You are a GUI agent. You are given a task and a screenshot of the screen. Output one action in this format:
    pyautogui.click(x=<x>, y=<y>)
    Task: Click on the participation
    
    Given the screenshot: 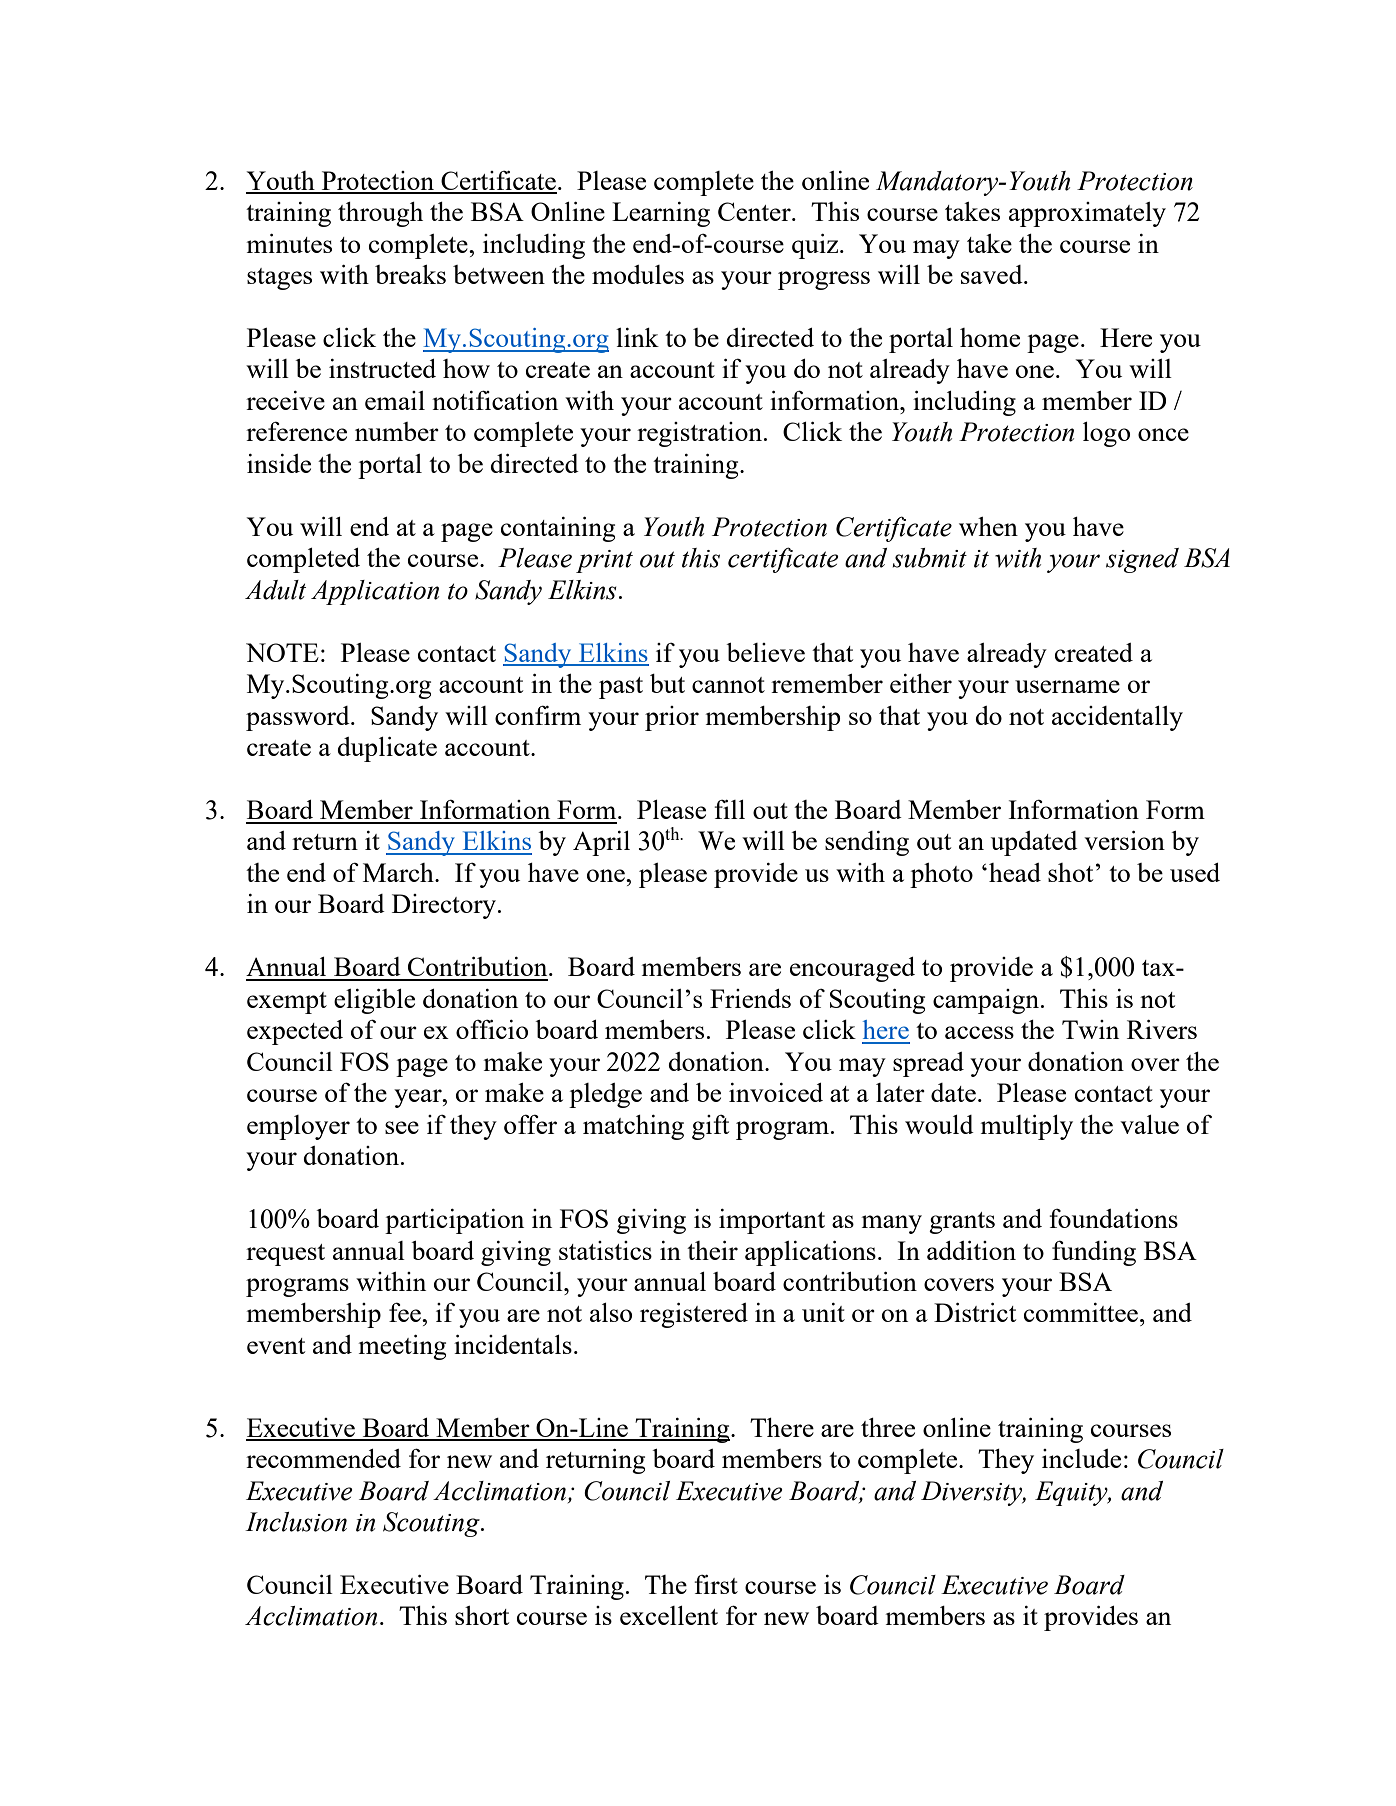 What is the action you would take?
    pyautogui.click(x=454, y=1221)
